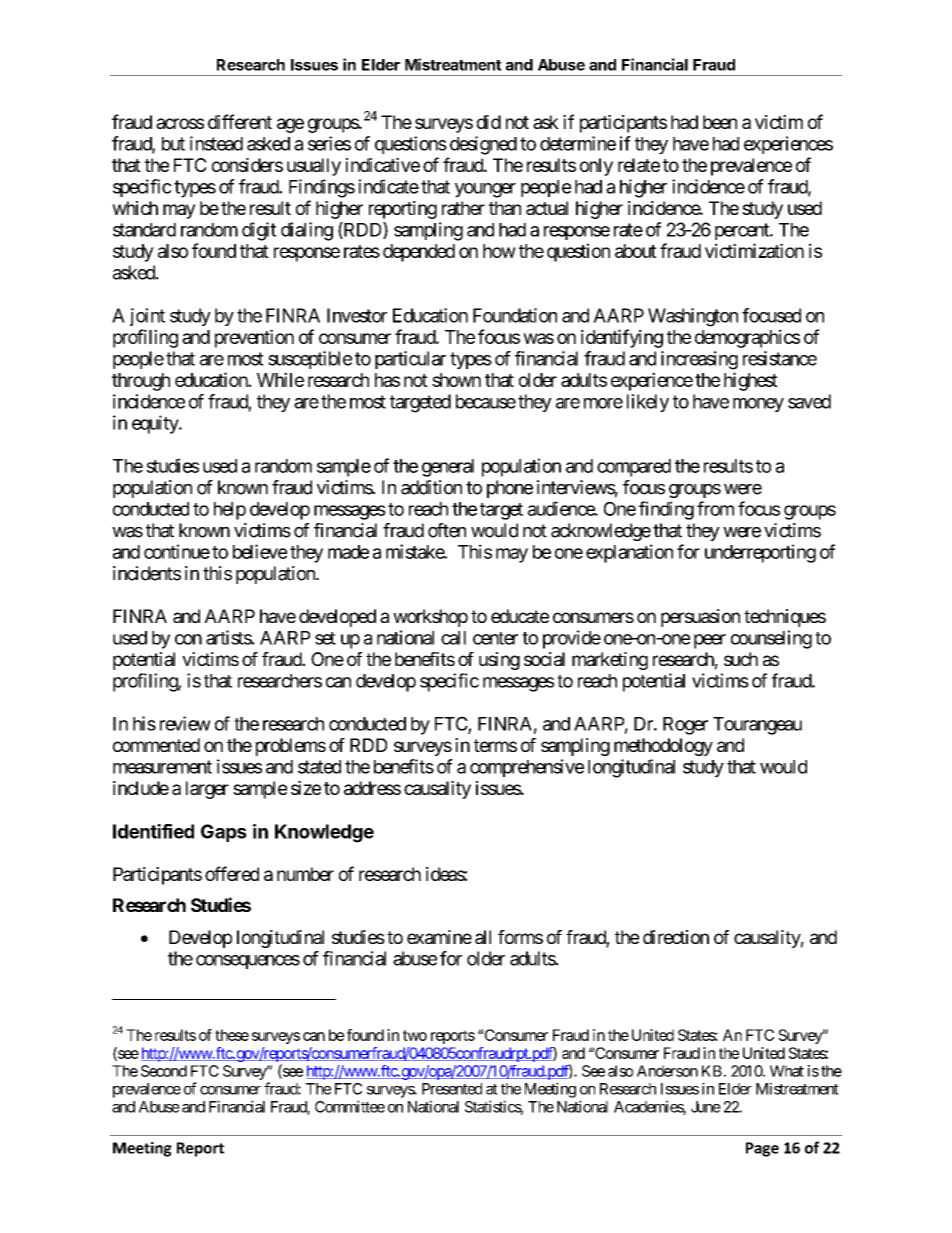  What do you see at coordinates (483, 145) in the document?
I see `designed` at bounding box center [483, 145].
